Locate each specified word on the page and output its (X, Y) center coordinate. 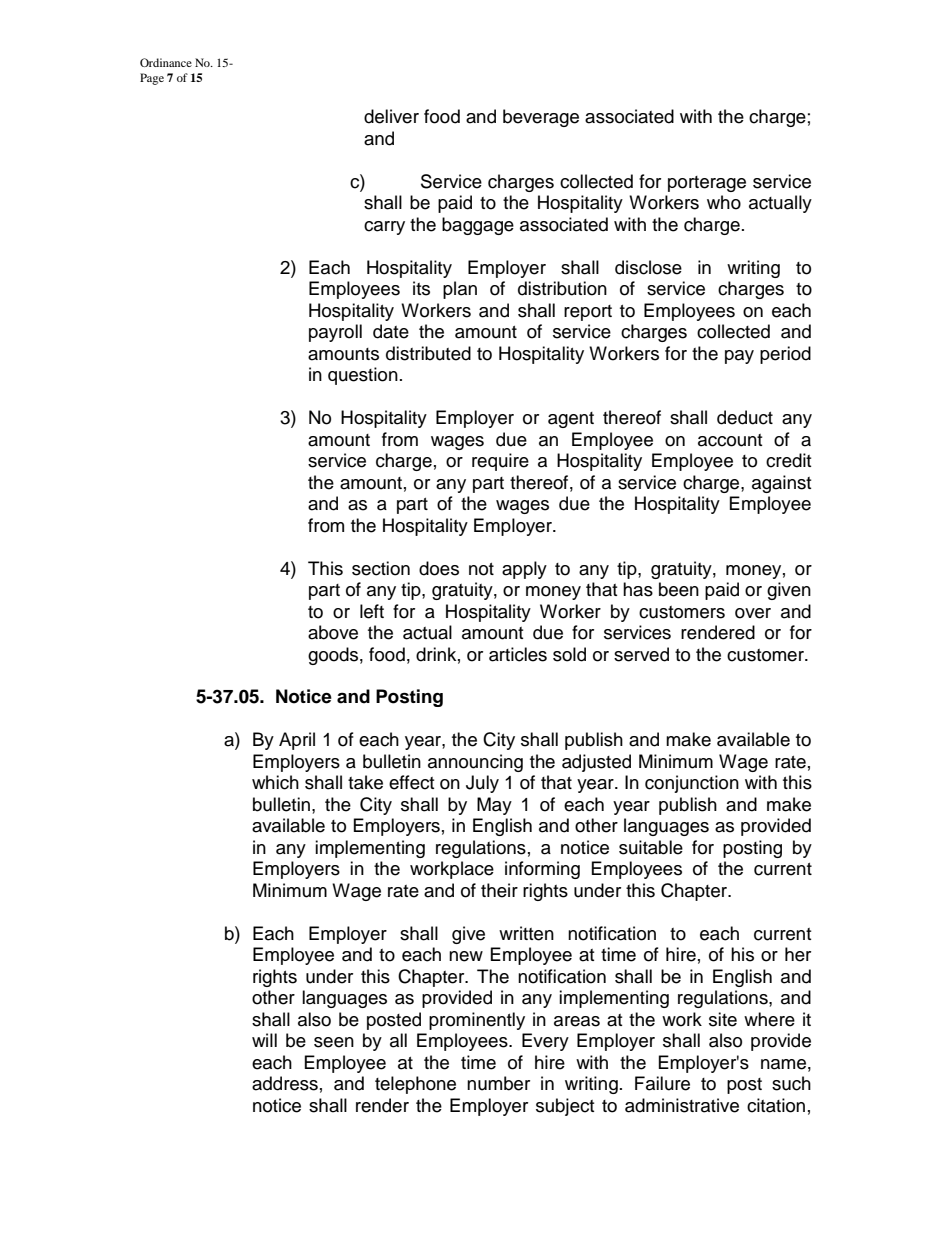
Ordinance (166, 62)
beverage (541, 118)
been (679, 589)
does (439, 568)
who (724, 202)
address (285, 1083)
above (333, 632)
